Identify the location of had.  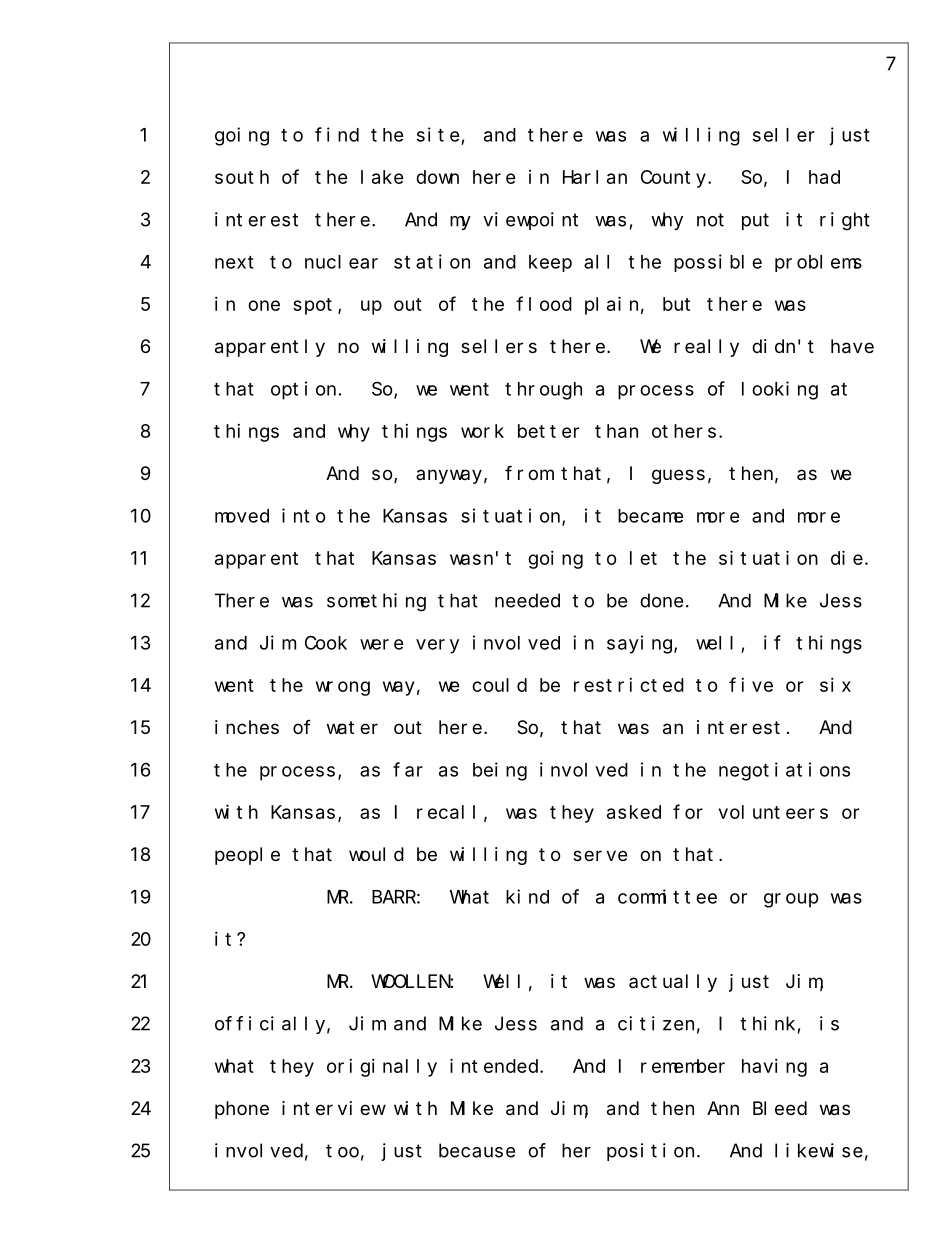
(824, 177).
